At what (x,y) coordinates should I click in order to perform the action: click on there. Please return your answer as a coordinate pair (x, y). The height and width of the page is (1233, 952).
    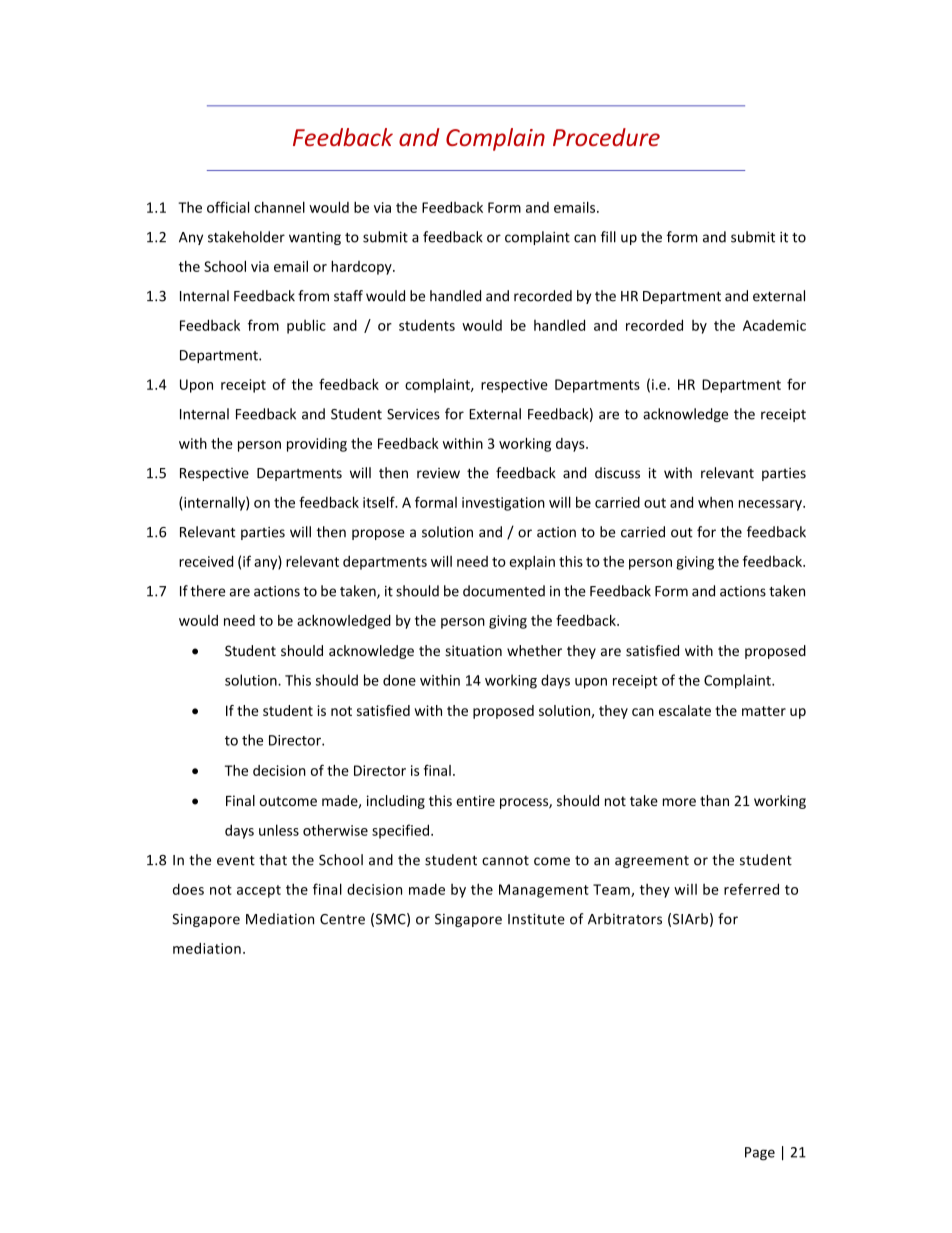
    Looking at the image, I should click on (208, 591).
